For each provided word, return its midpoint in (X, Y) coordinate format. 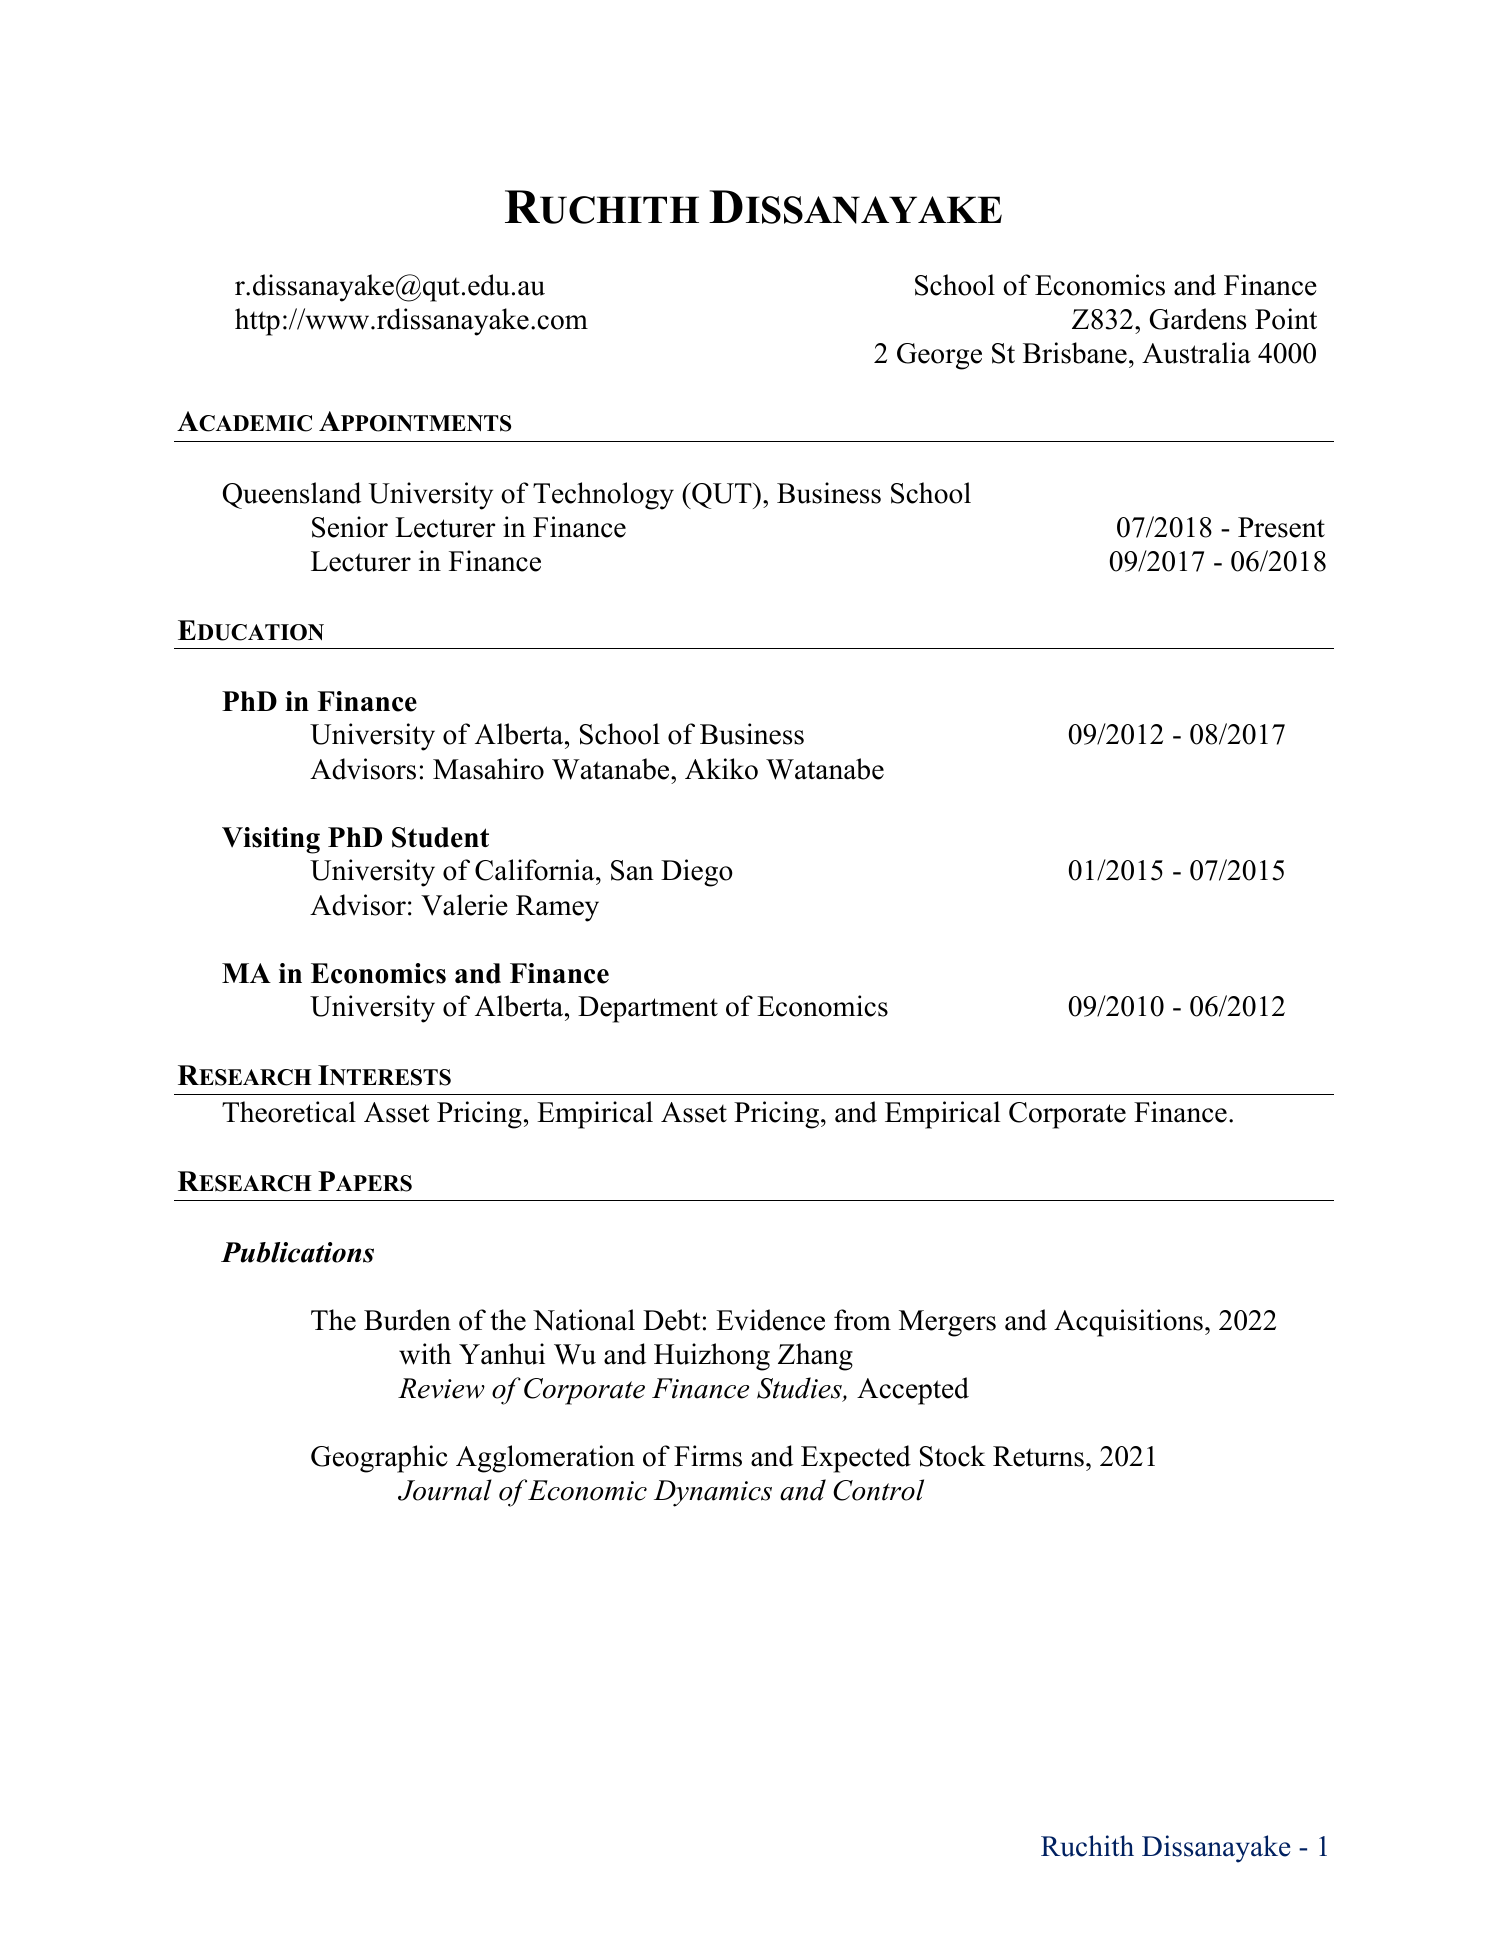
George (939, 356)
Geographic (379, 1459)
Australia (1196, 353)
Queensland (292, 495)
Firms (708, 1456)
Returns (1038, 1456)
